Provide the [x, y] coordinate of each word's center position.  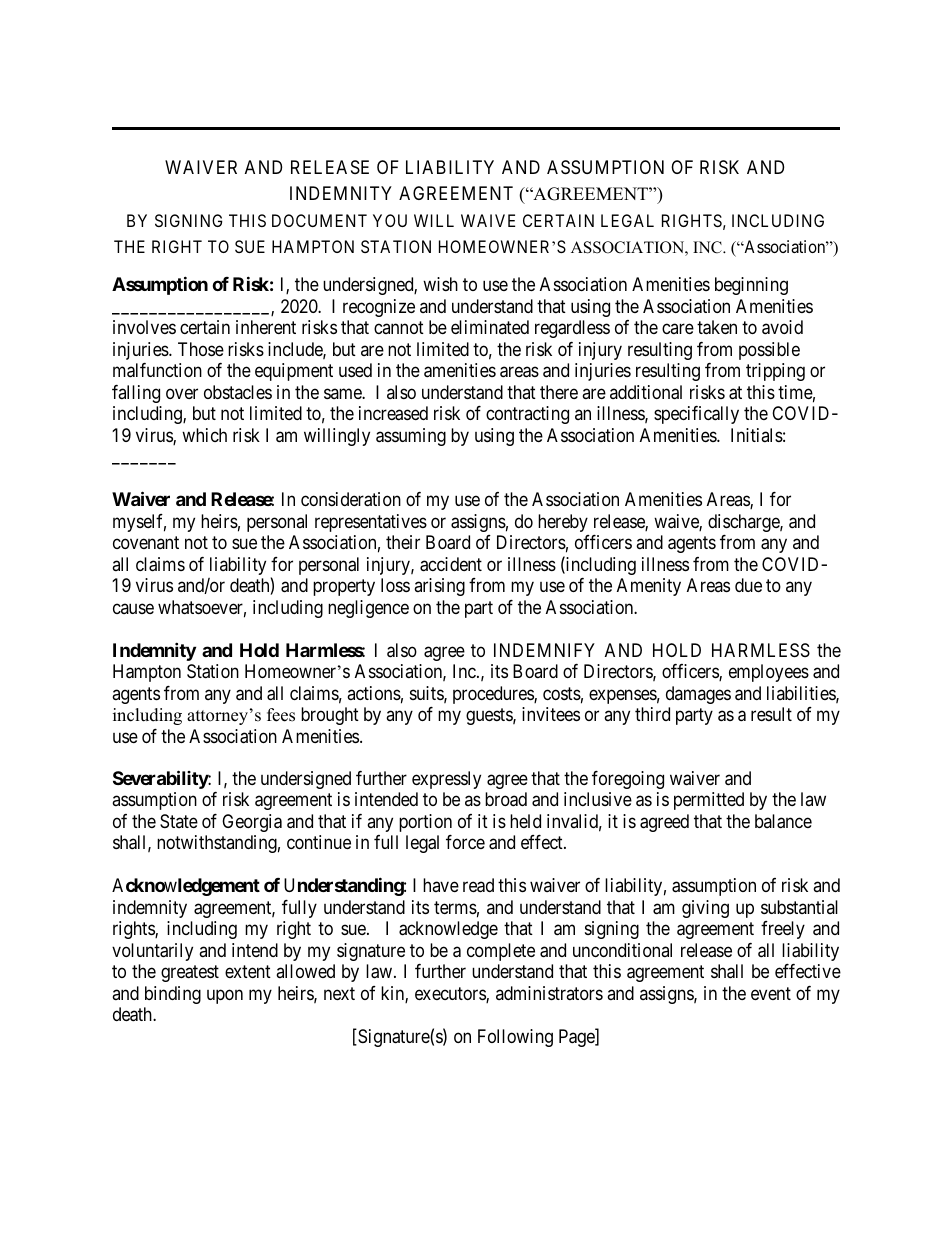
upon [225, 996]
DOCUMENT [319, 220]
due [748, 585]
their [403, 542]
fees [281, 715]
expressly [446, 780]
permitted [709, 801]
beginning [751, 286]
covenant [146, 542]
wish [440, 284]
